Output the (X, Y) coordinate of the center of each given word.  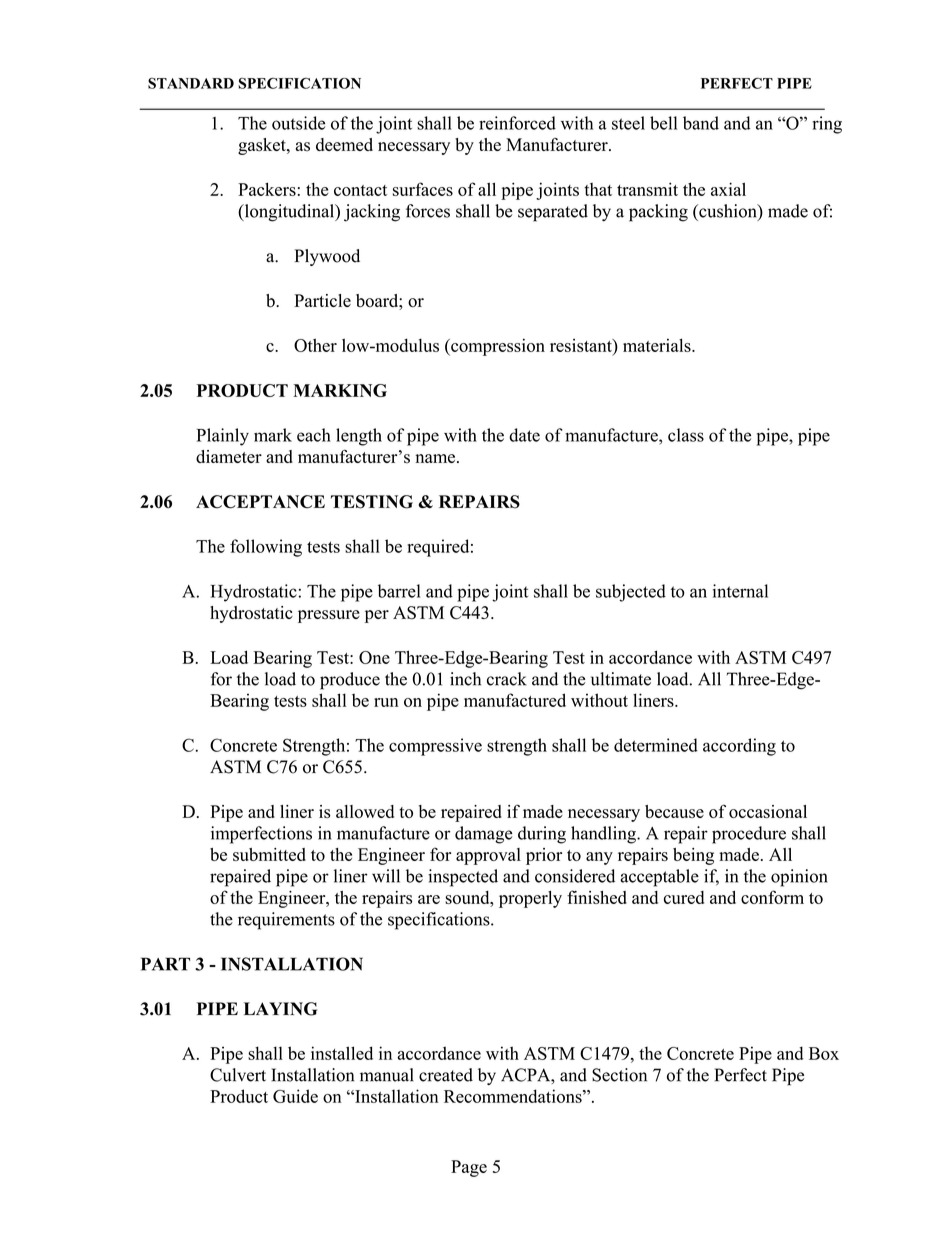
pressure (329, 616)
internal (740, 591)
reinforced (517, 123)
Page (469, 1168)
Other (315, 345)
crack (507, 679)
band (701, 123)
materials (658, 345)
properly (530, 899)
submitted (269, 854)
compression (497, 347)
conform (772, 897)
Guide (295, 1096)
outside (298, 123)
